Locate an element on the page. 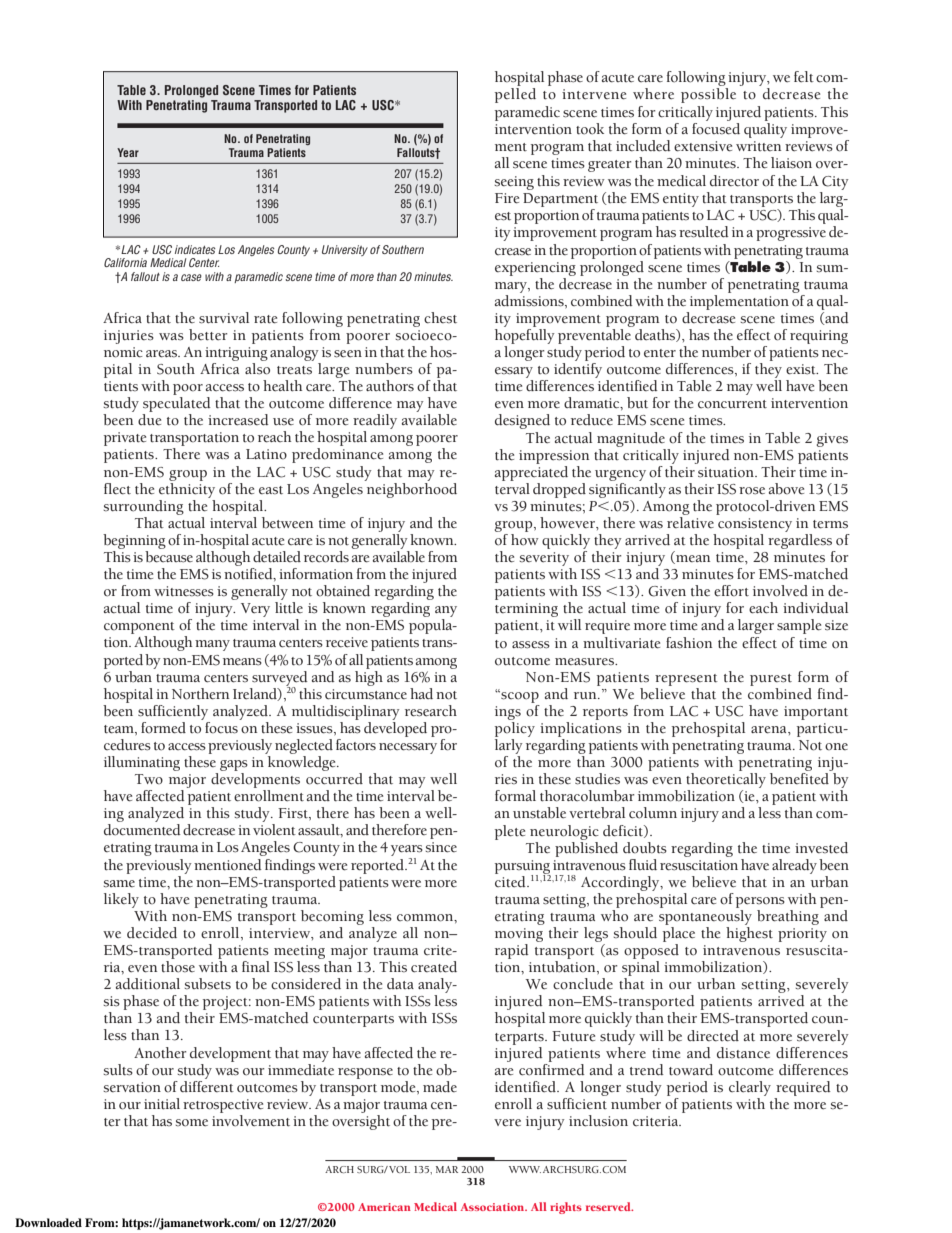 The image size is (952, 1233). Fire is located at coordinates (507, 198).
